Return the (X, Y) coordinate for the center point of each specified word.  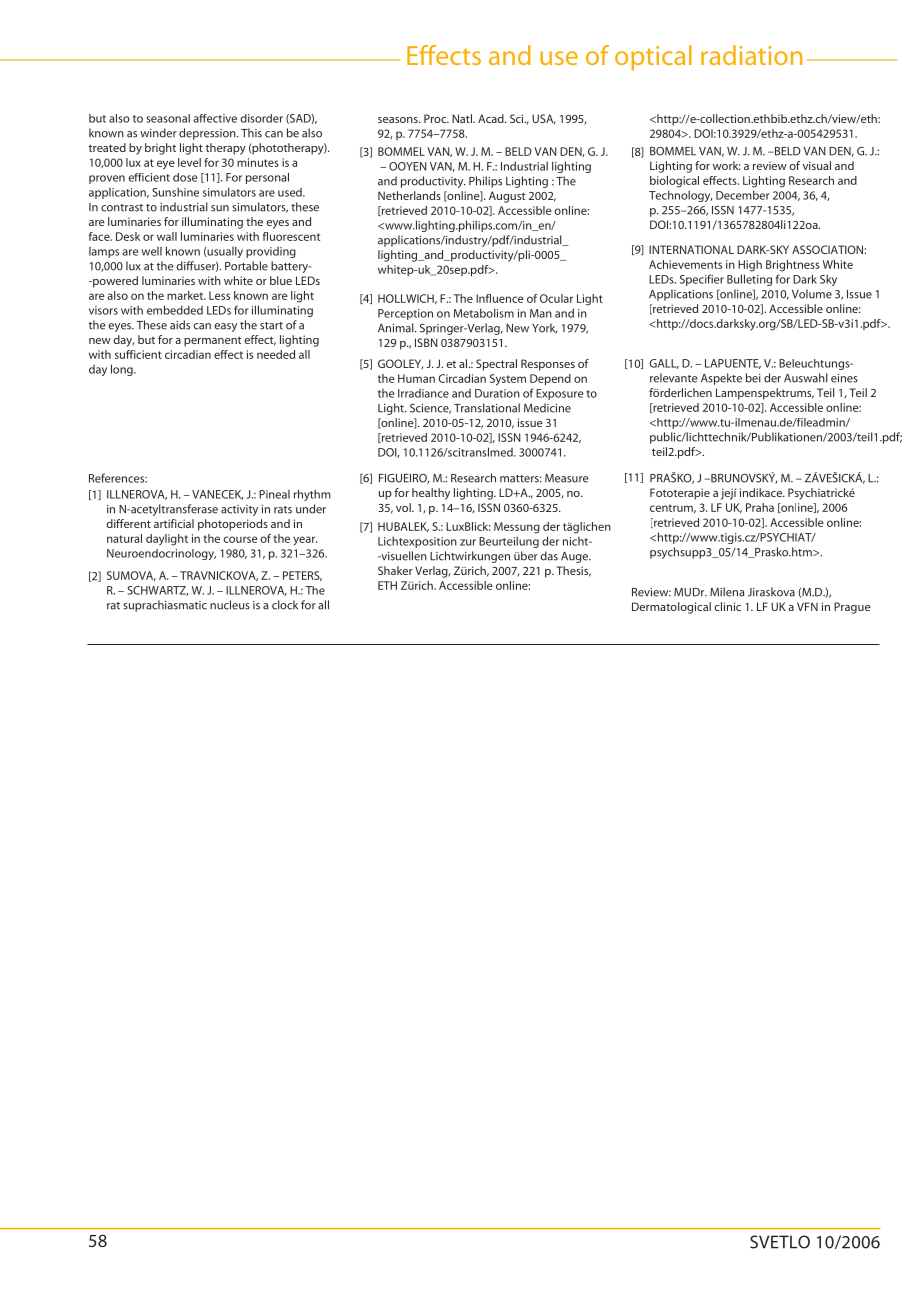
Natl (463, 118)
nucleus (230, 605)
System (508, 380)
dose (185, 177)
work (727, 165)
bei (753, 378)
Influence (500, 298)
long (123, 370)
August (507, 197)
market (186, 295)
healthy (431, 494)
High (750, 266)
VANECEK (217, 495)
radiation (751, 55)
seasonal (168, 118)
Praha (760, 507)
